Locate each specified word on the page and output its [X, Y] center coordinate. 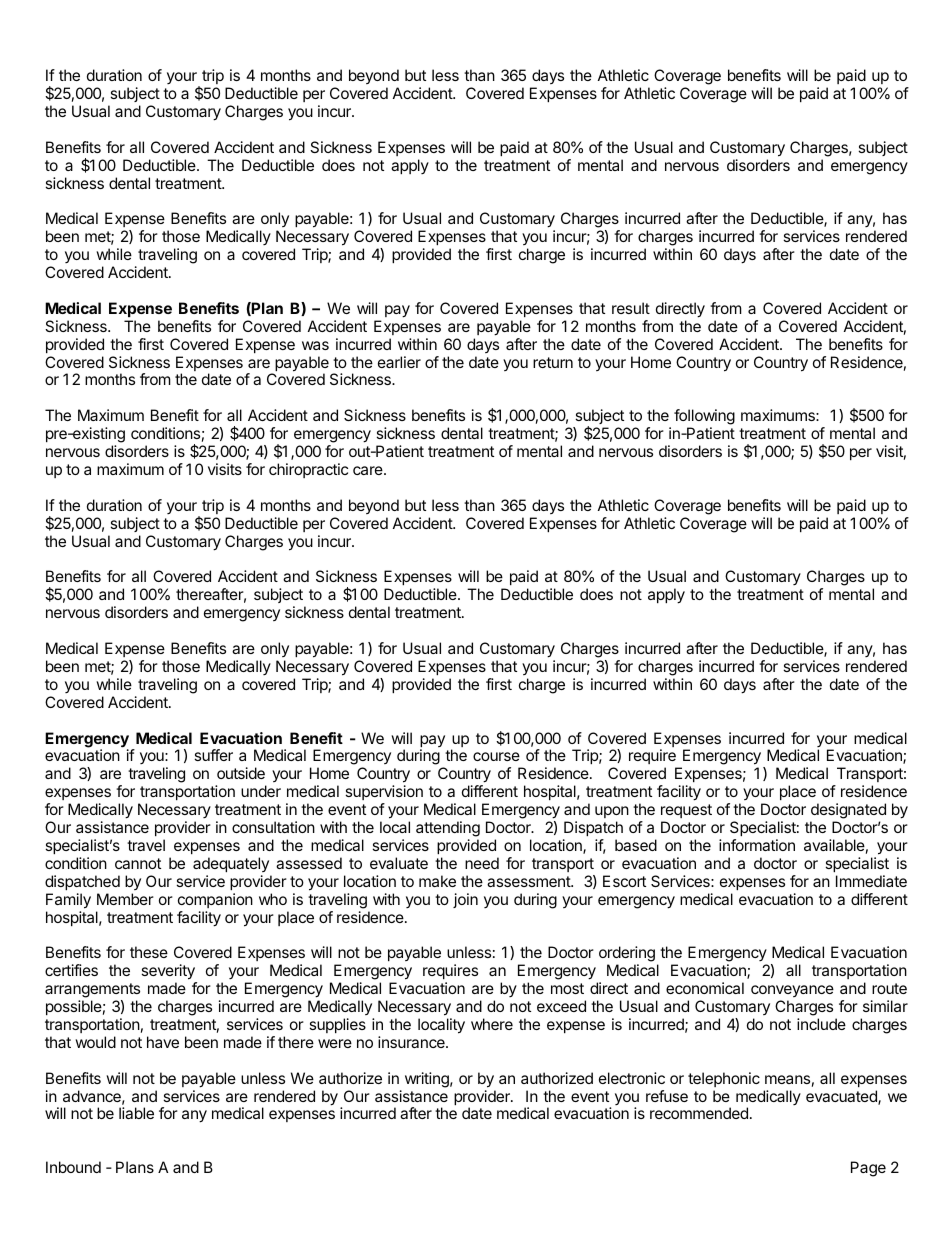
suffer [213, 755]
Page [868, 1169]
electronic [632, 1078]
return [553, 362]
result [631, 308]
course [496, 756]
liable [136, 1113]
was [315, 345]
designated [848, 812]
